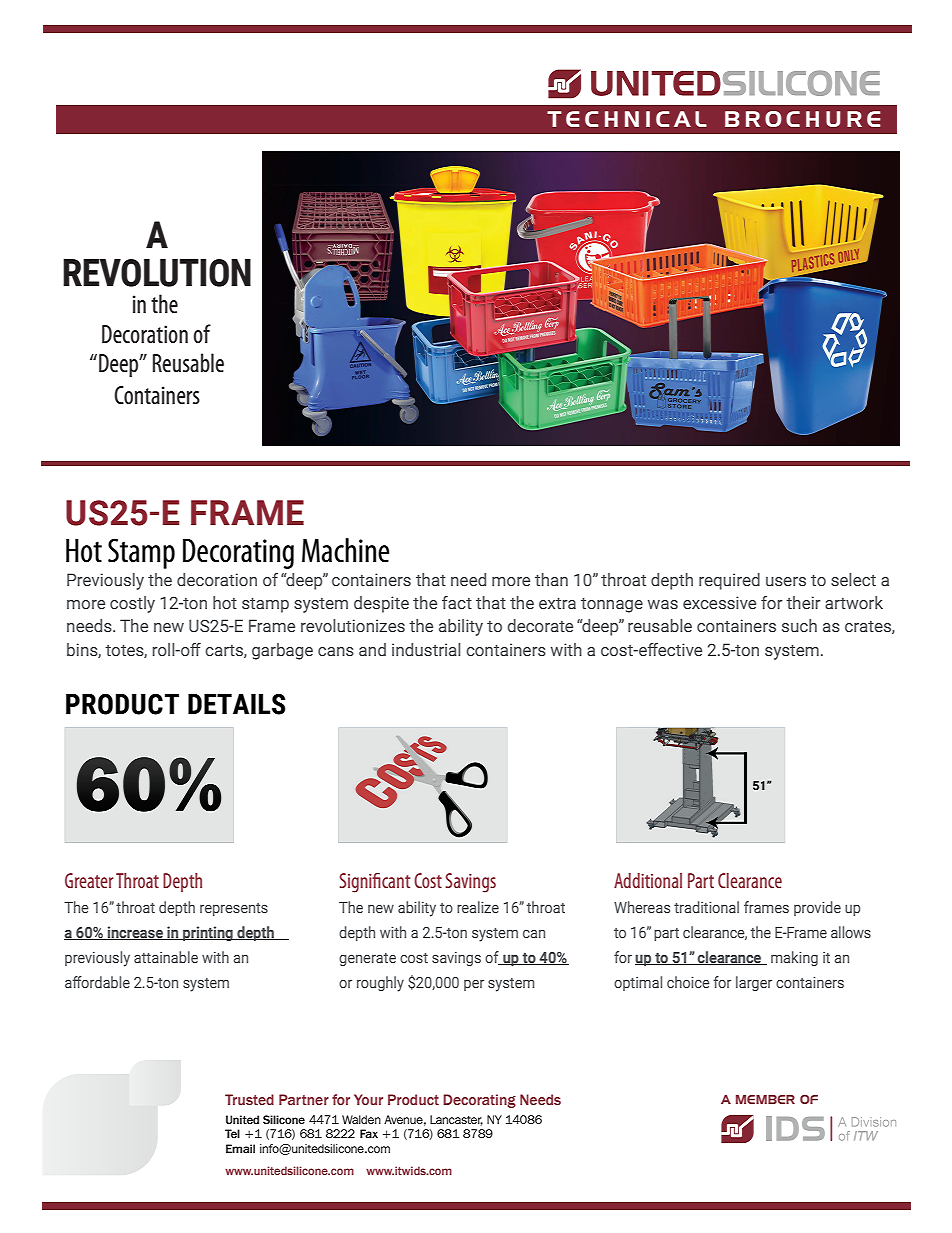  Describe the element at coordinates (551, 579) in the screenshot. I see `than` at that location.
